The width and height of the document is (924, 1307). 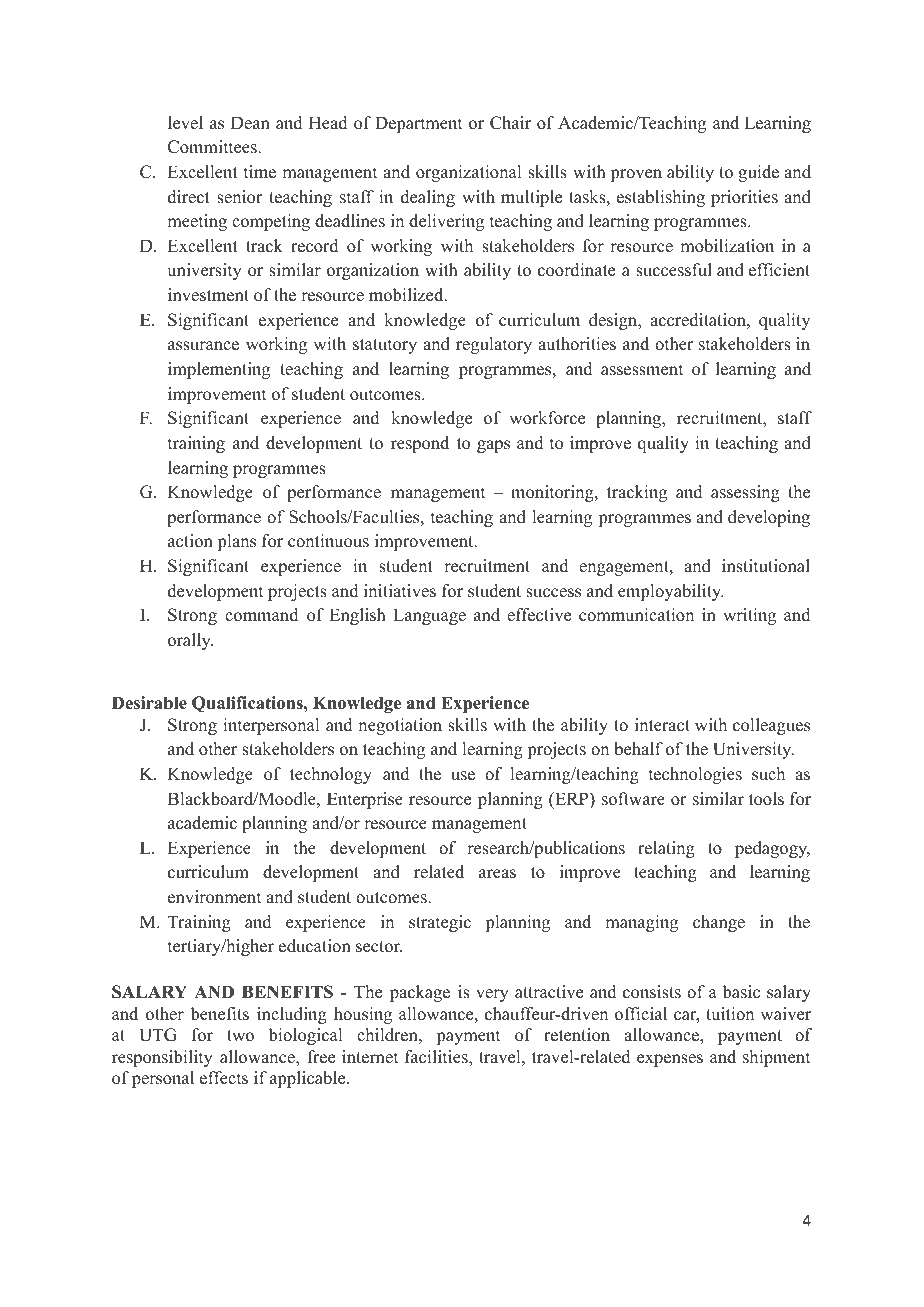 I want to click on command, so click(x=262, y=615).
